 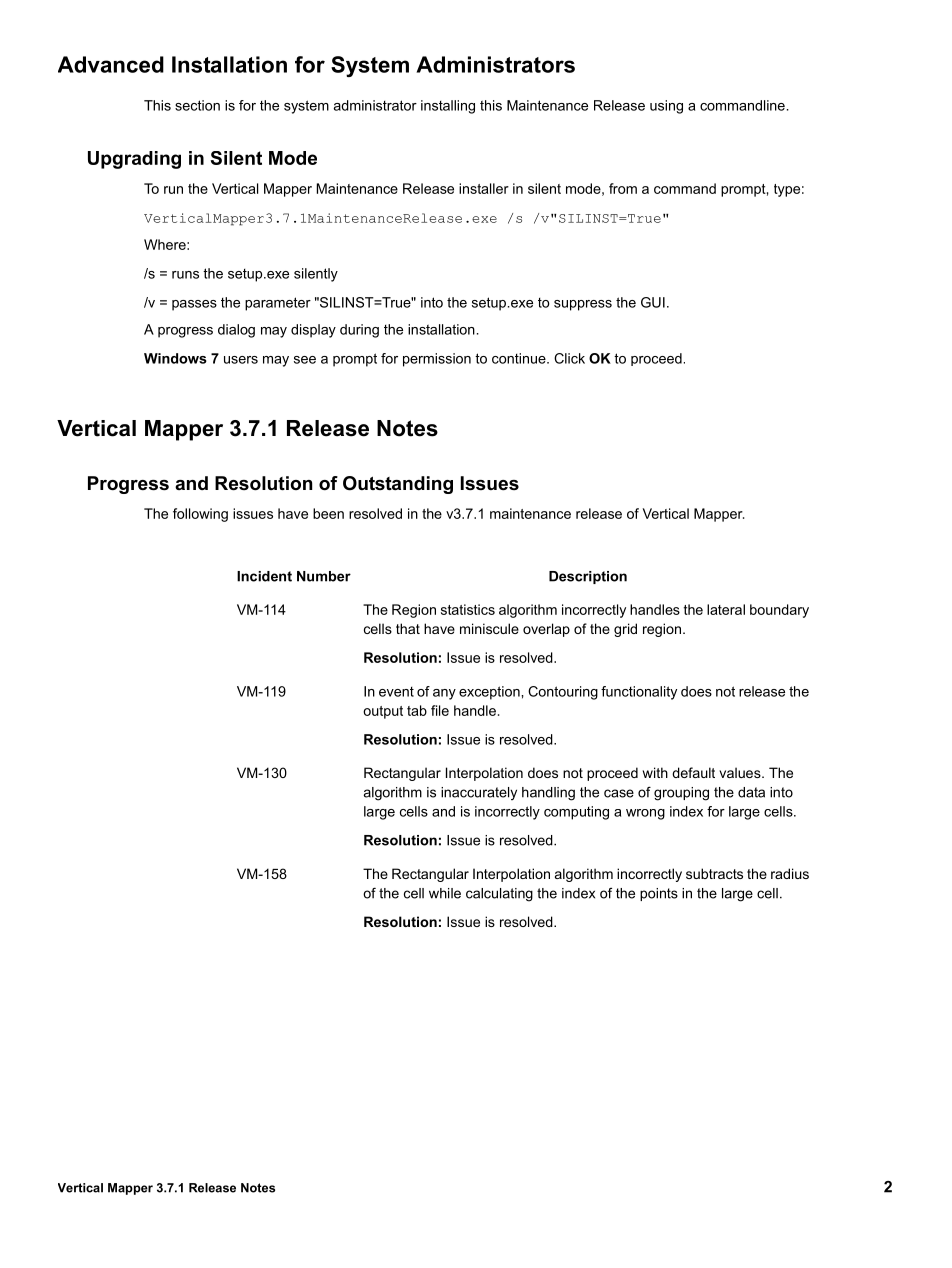 What do you see at coordinates (468, 609) in the screenshot?
I see `statistics` at bounding box center [468, 609].
